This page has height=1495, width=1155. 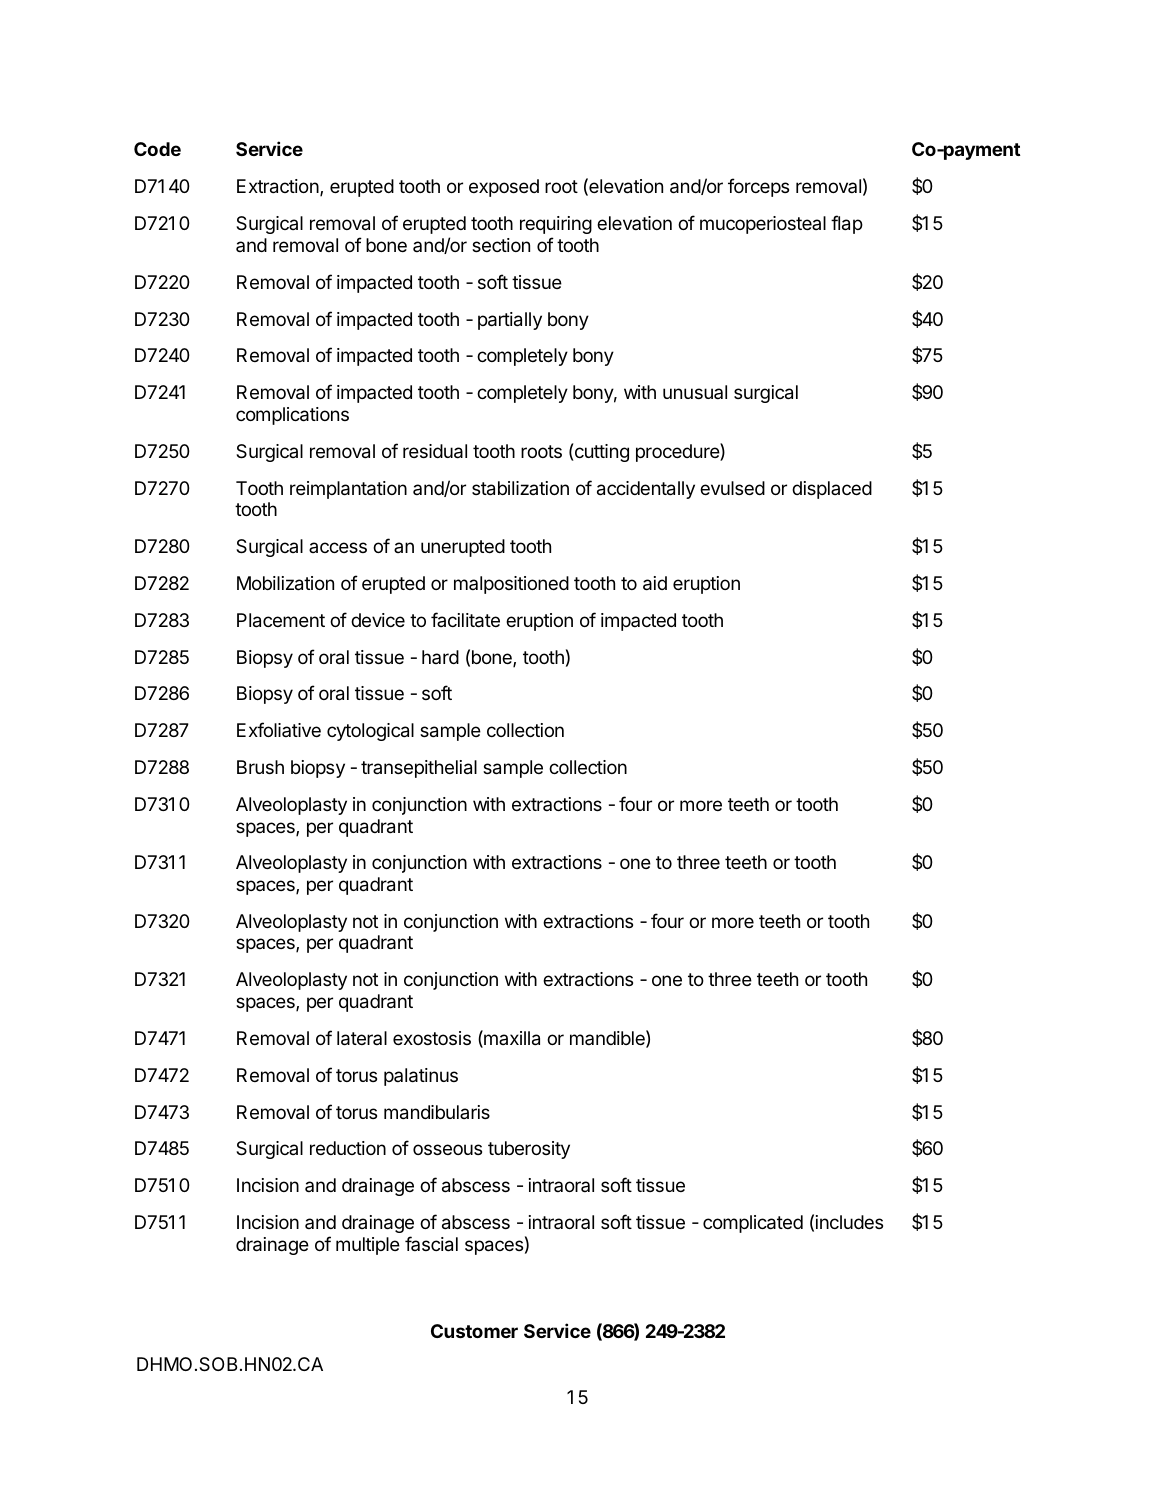 What do you see at coordinates (440, 657) in the page?
I see `hard` at bounding box center [440, 657].
